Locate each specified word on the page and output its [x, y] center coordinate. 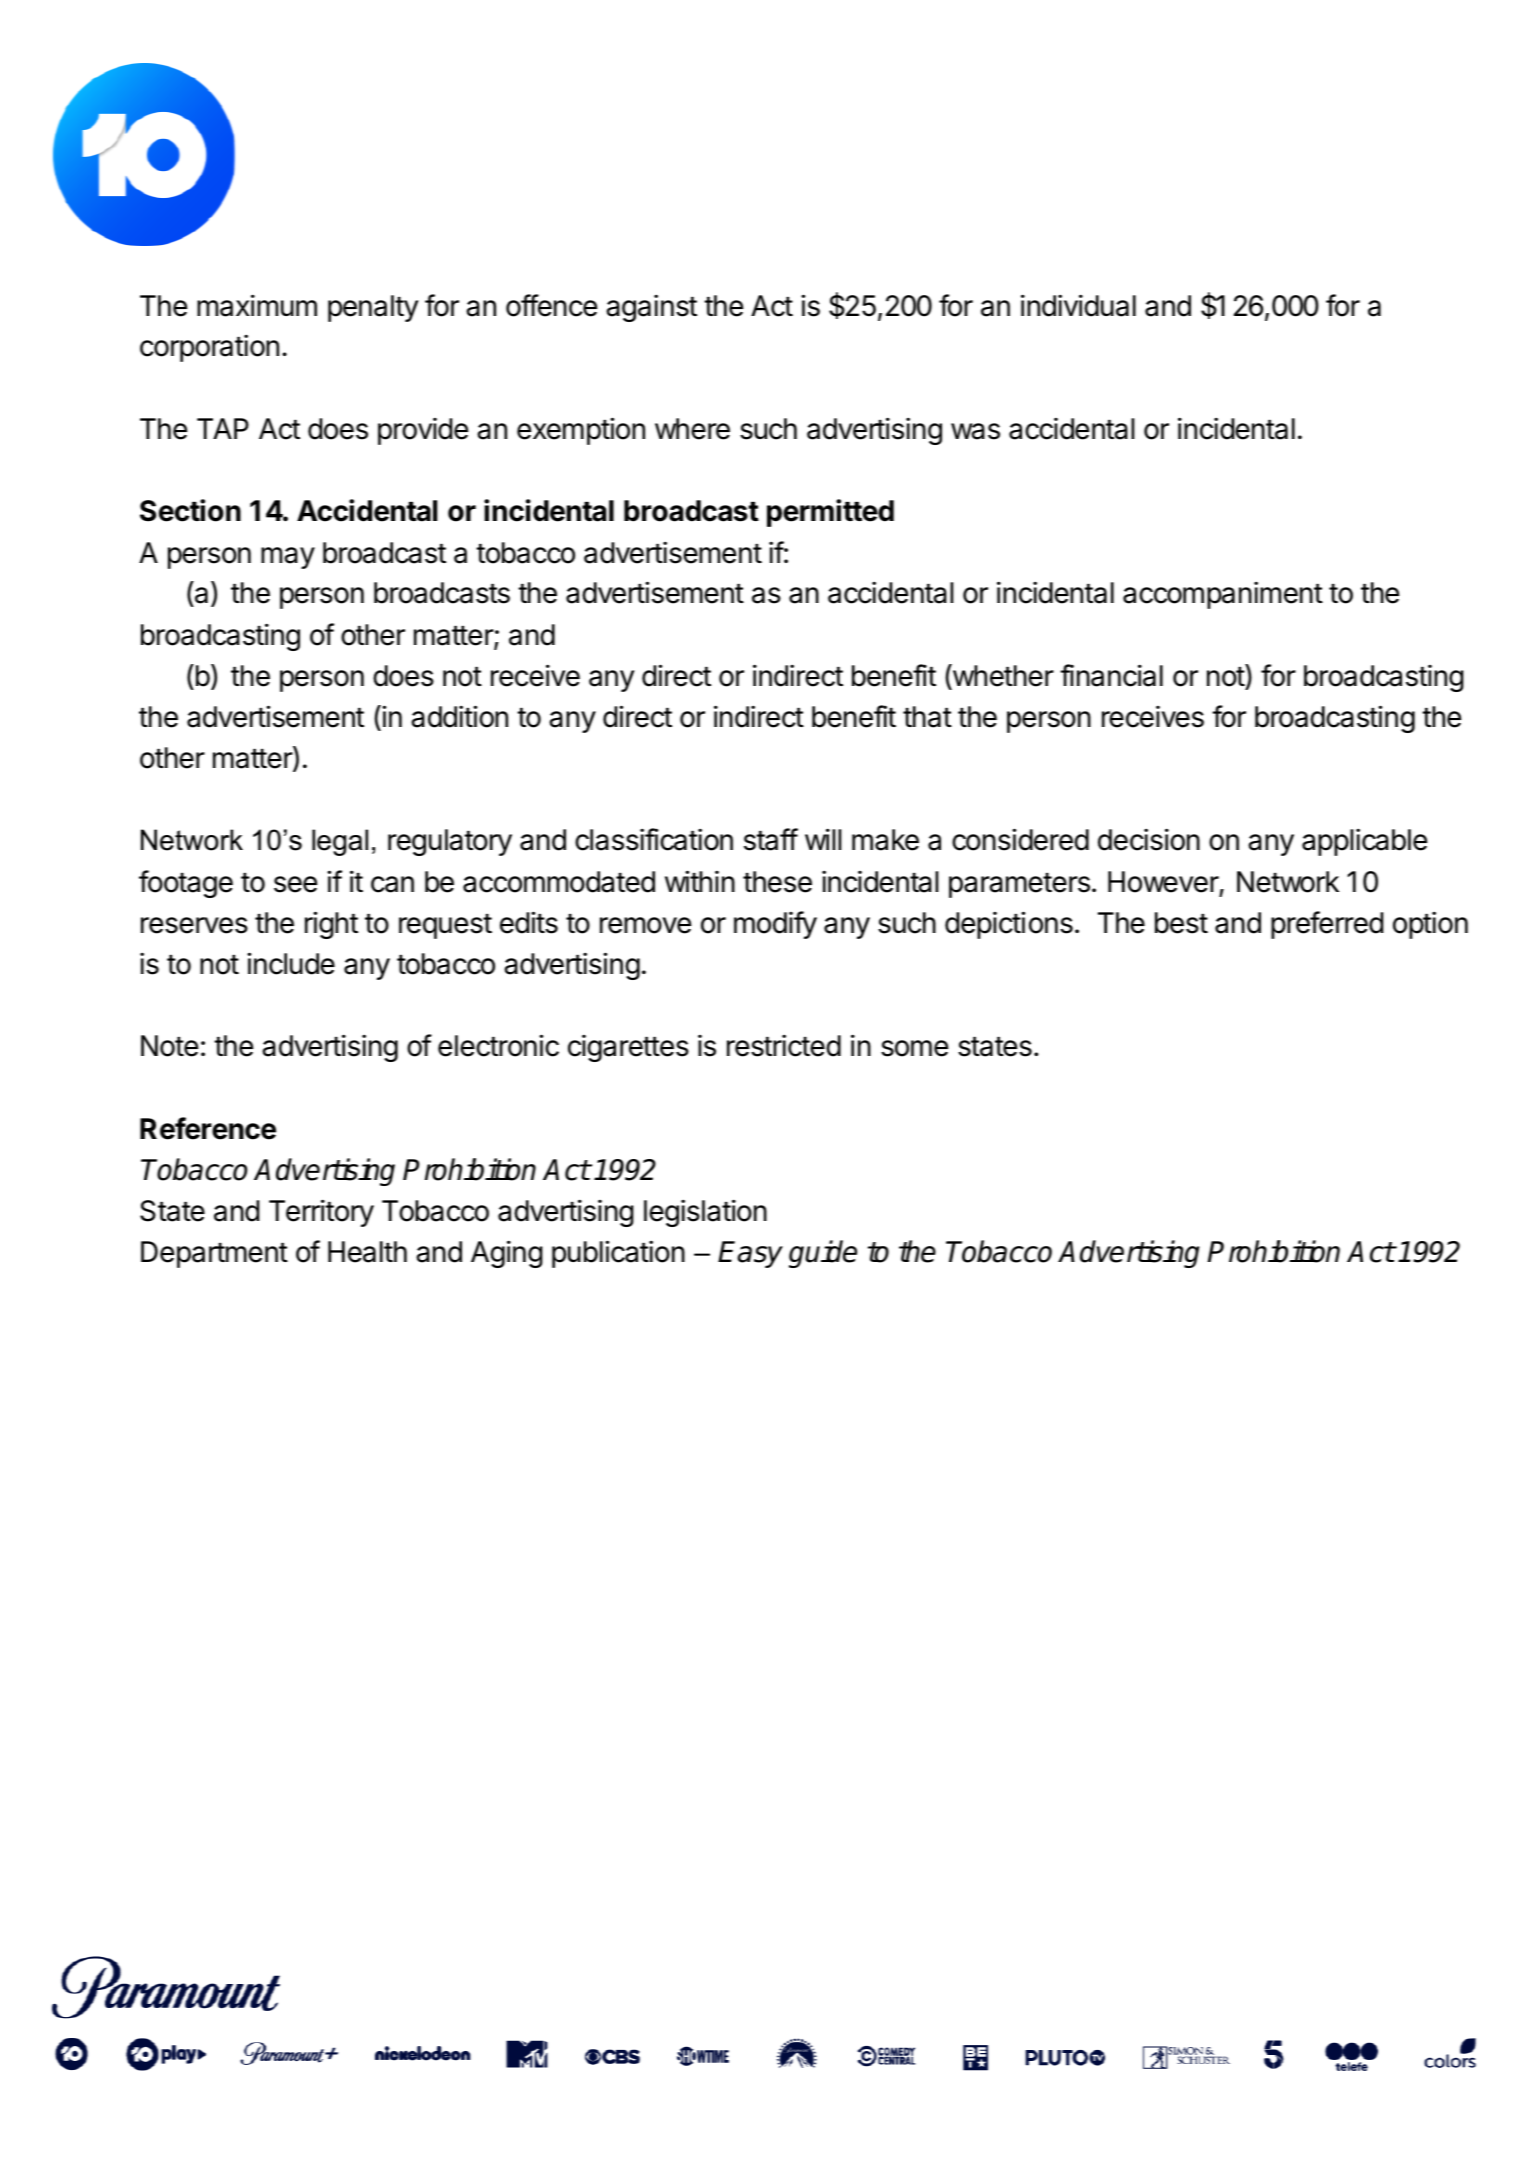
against [651, 308]
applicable [1364, 842]
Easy [750, 1254]
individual [1078, 305]
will [823, 839]
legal [340, 842]
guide [823, 1254]
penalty [373, 308]
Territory [321, 1213]
